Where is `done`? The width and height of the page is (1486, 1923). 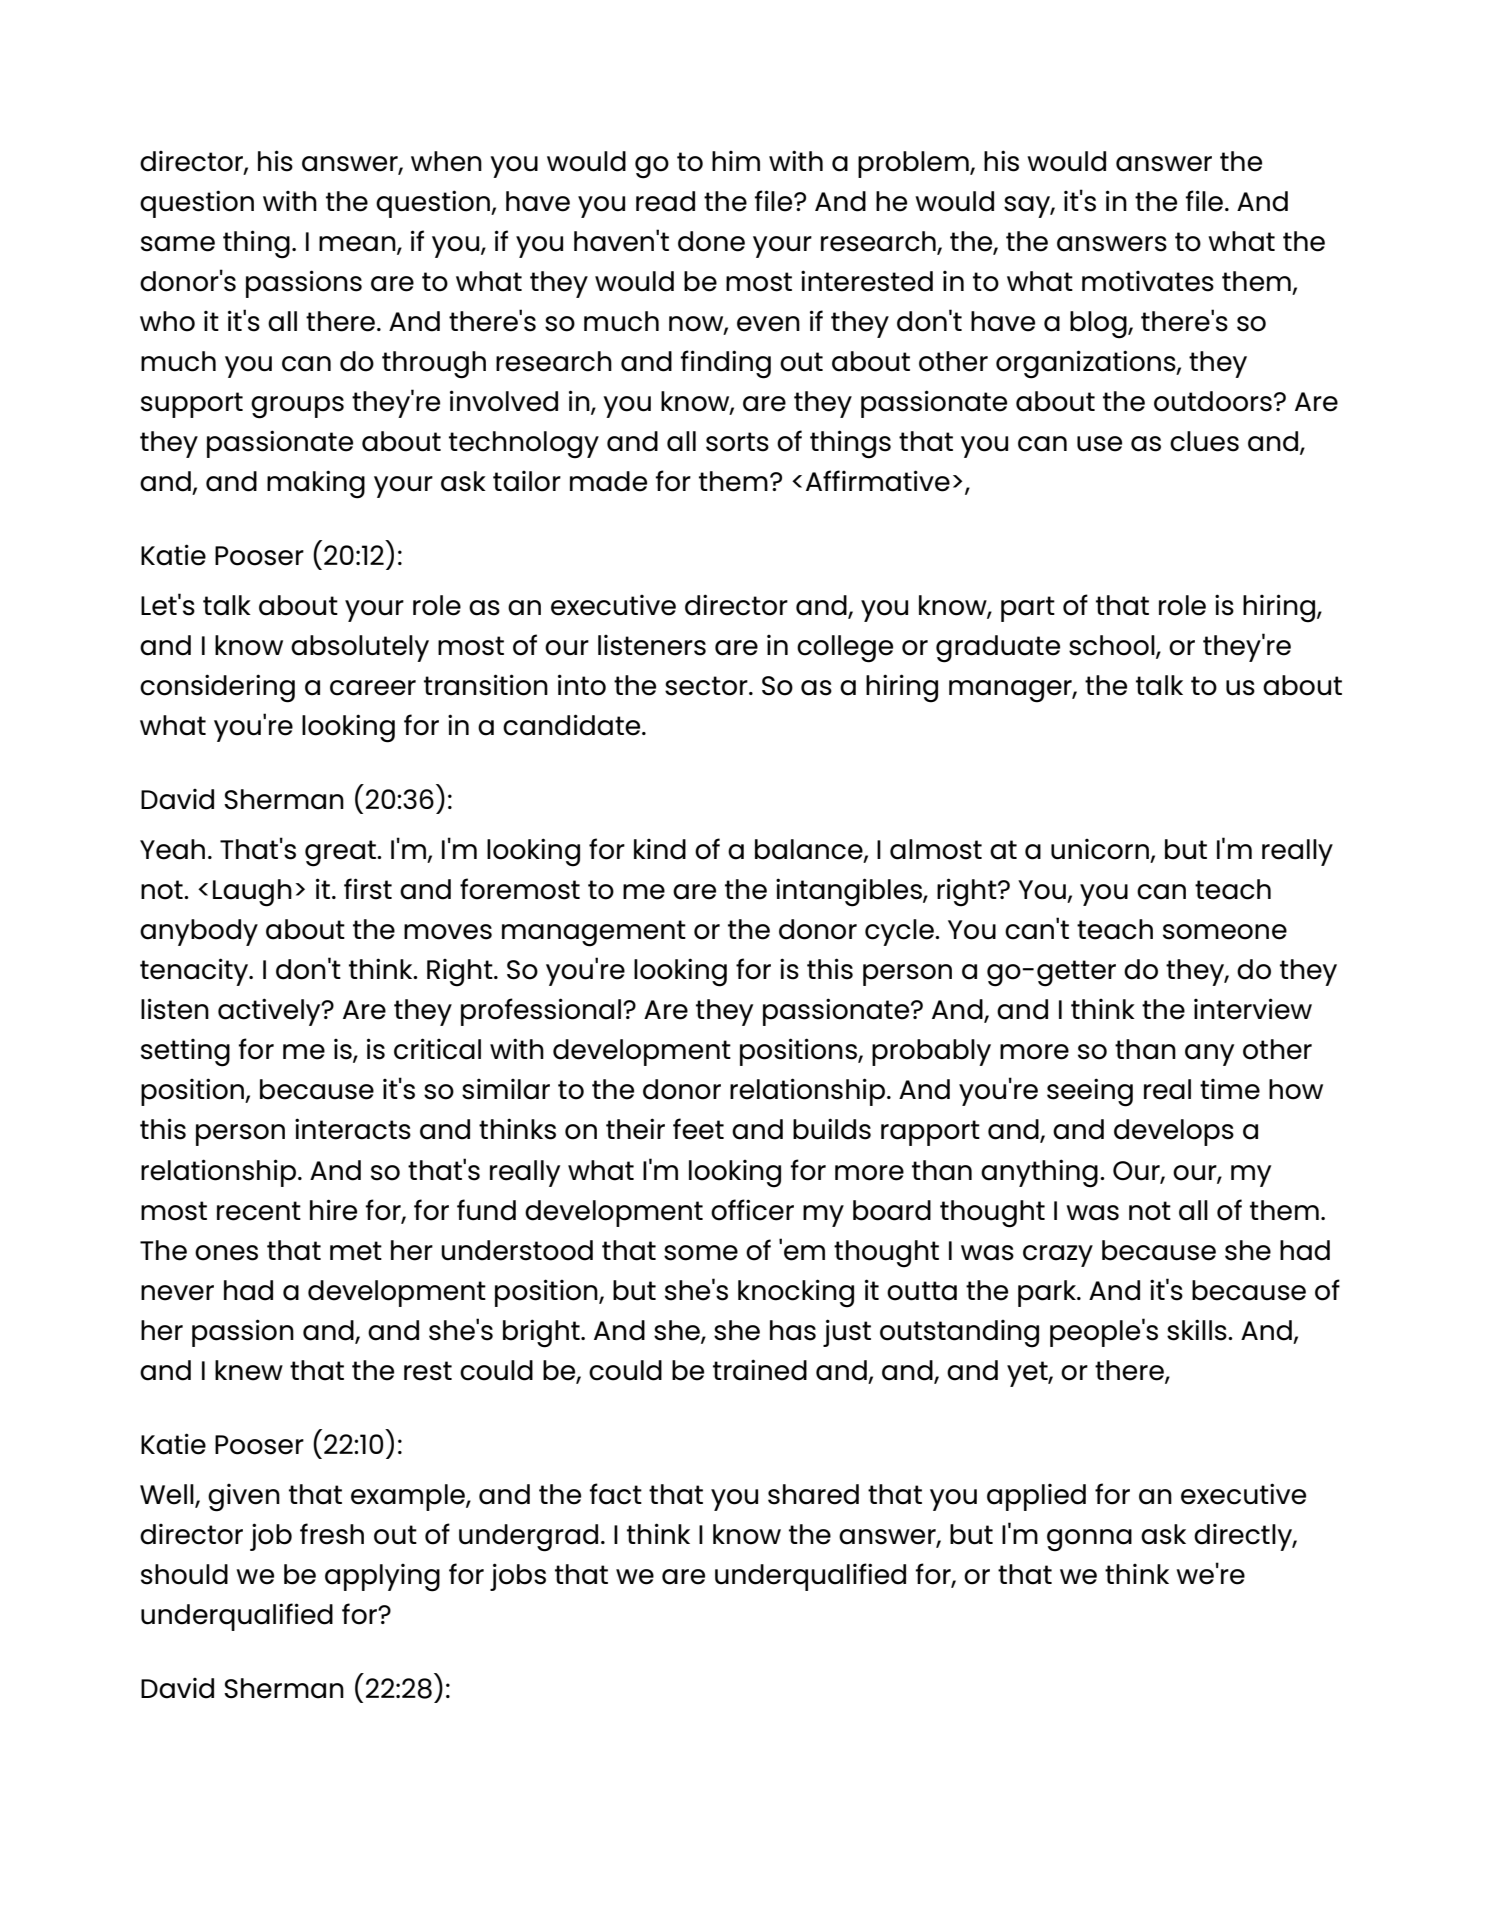 done is located at coordinates (711, 241).
